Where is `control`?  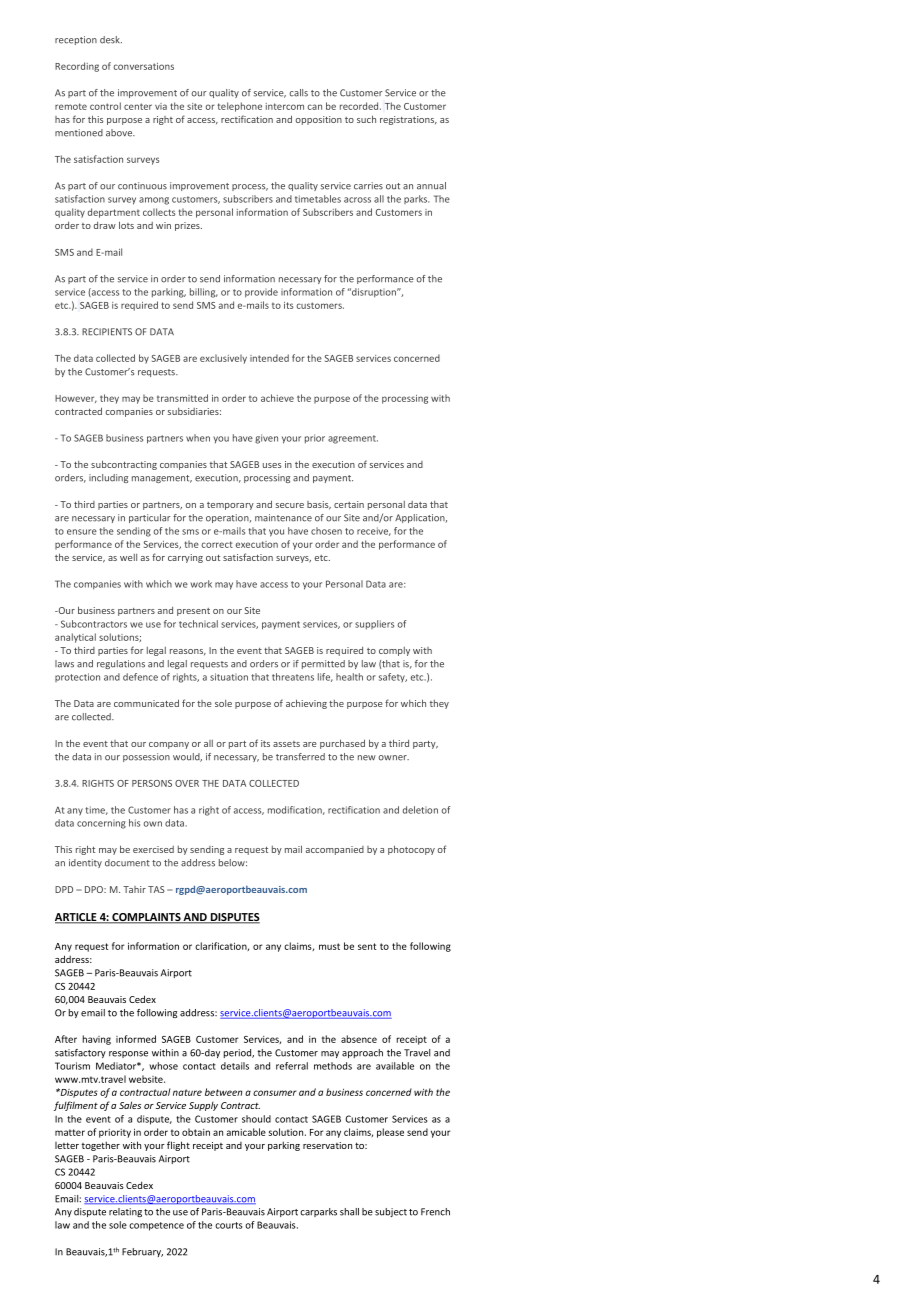 control is located at coordinates (105, 106).
